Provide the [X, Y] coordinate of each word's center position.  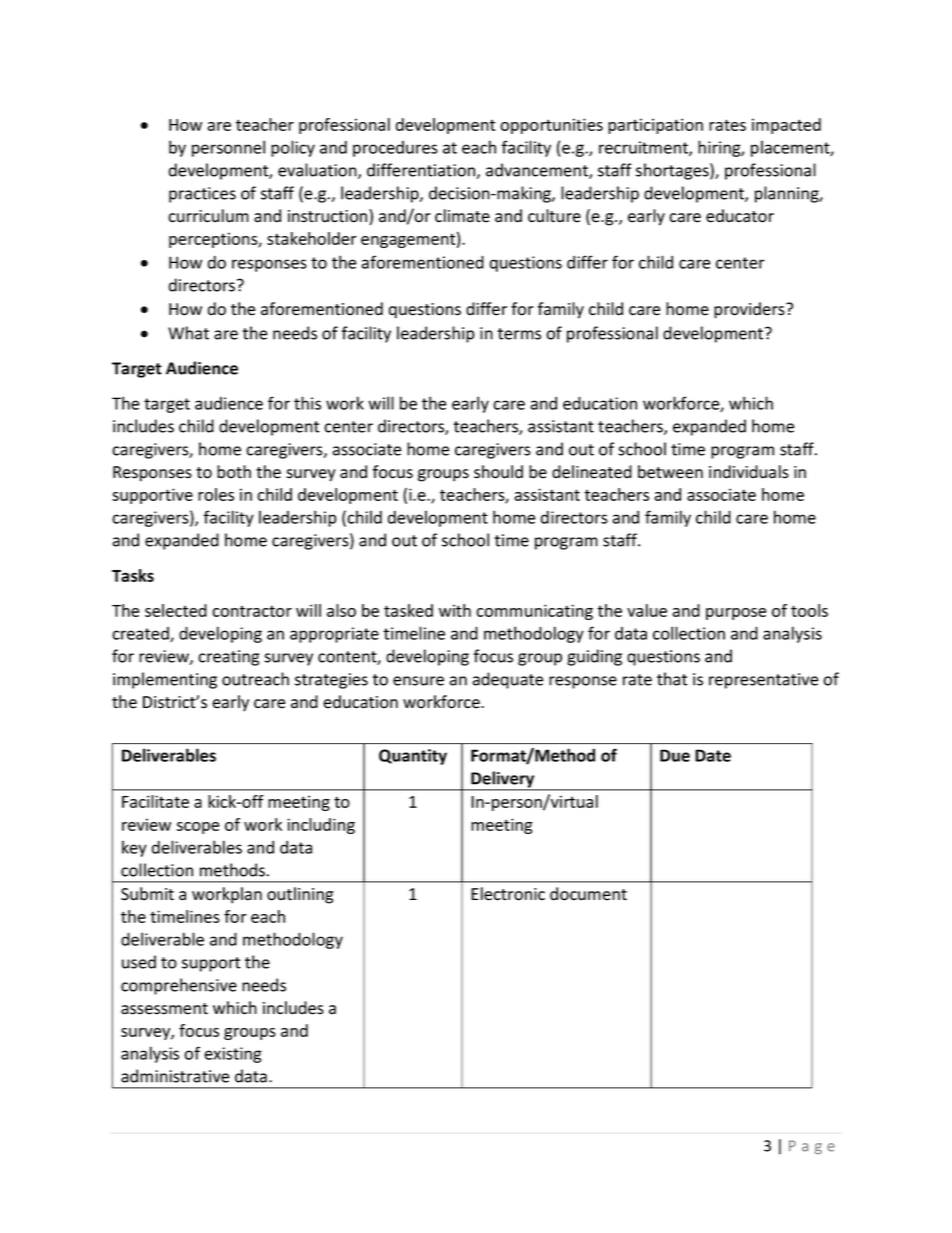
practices [202, 195]
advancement [538, 171]
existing [233, 1055]
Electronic [508, 894]
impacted [786, 126]
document [588, 894]
